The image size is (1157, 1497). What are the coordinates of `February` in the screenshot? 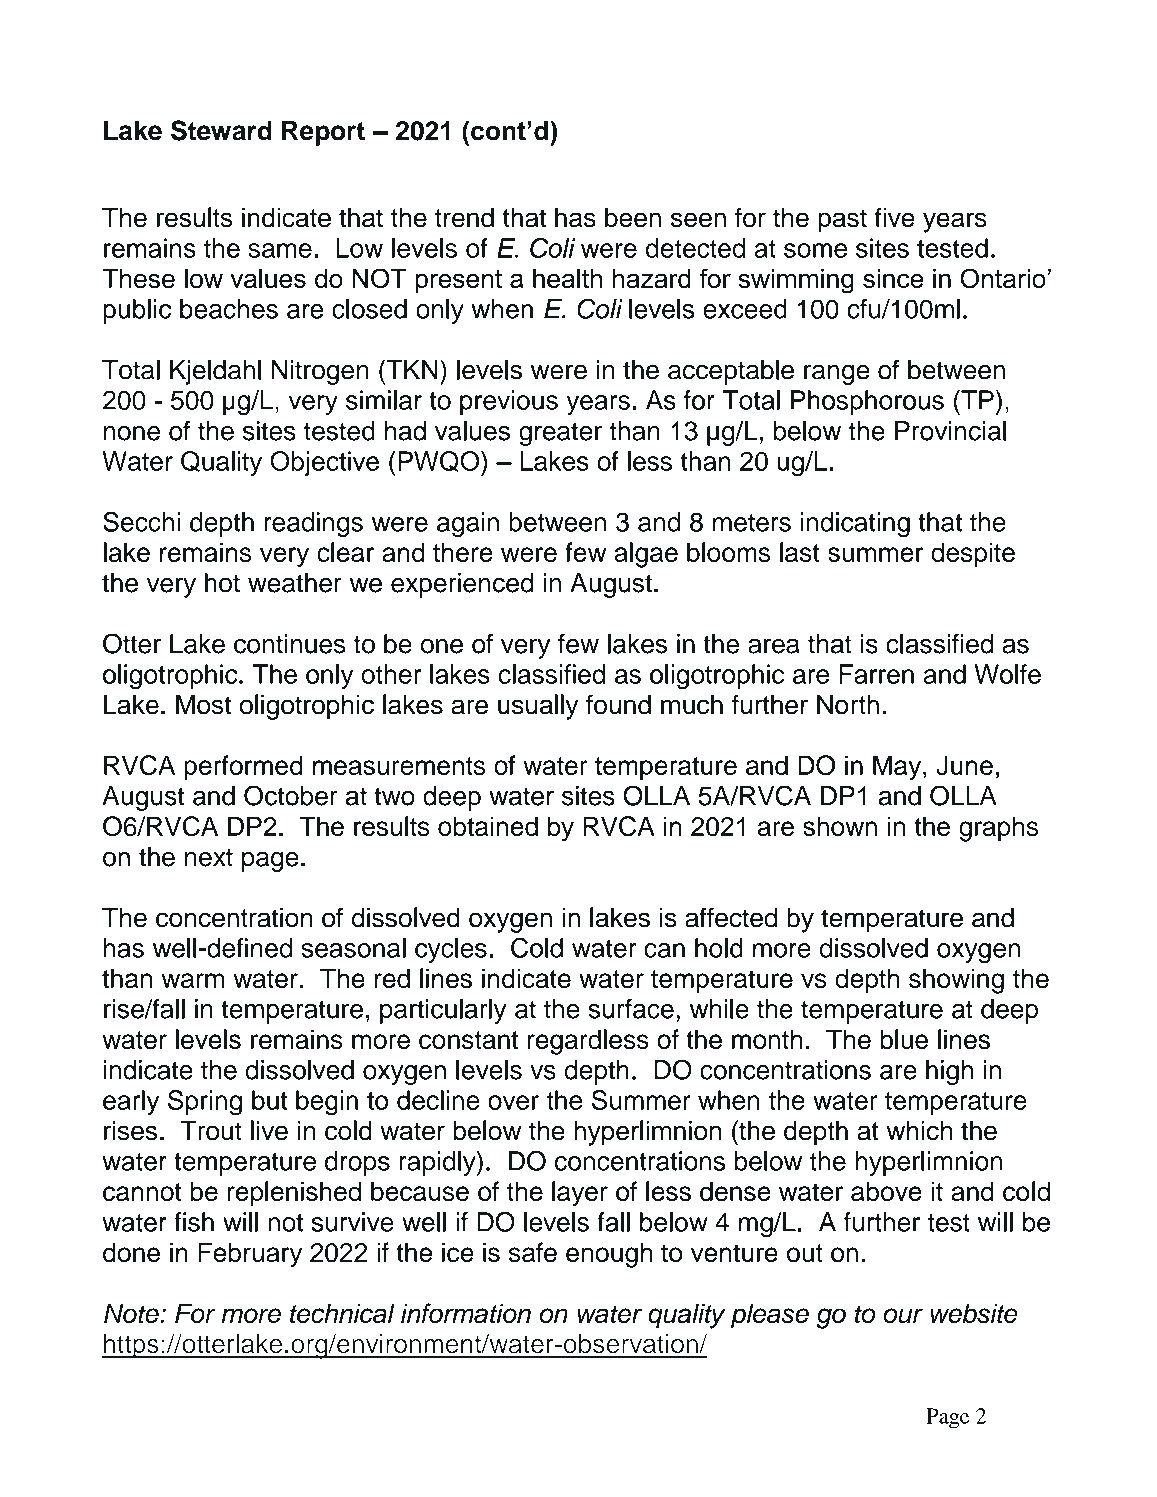 It's located at (250, 1255).
